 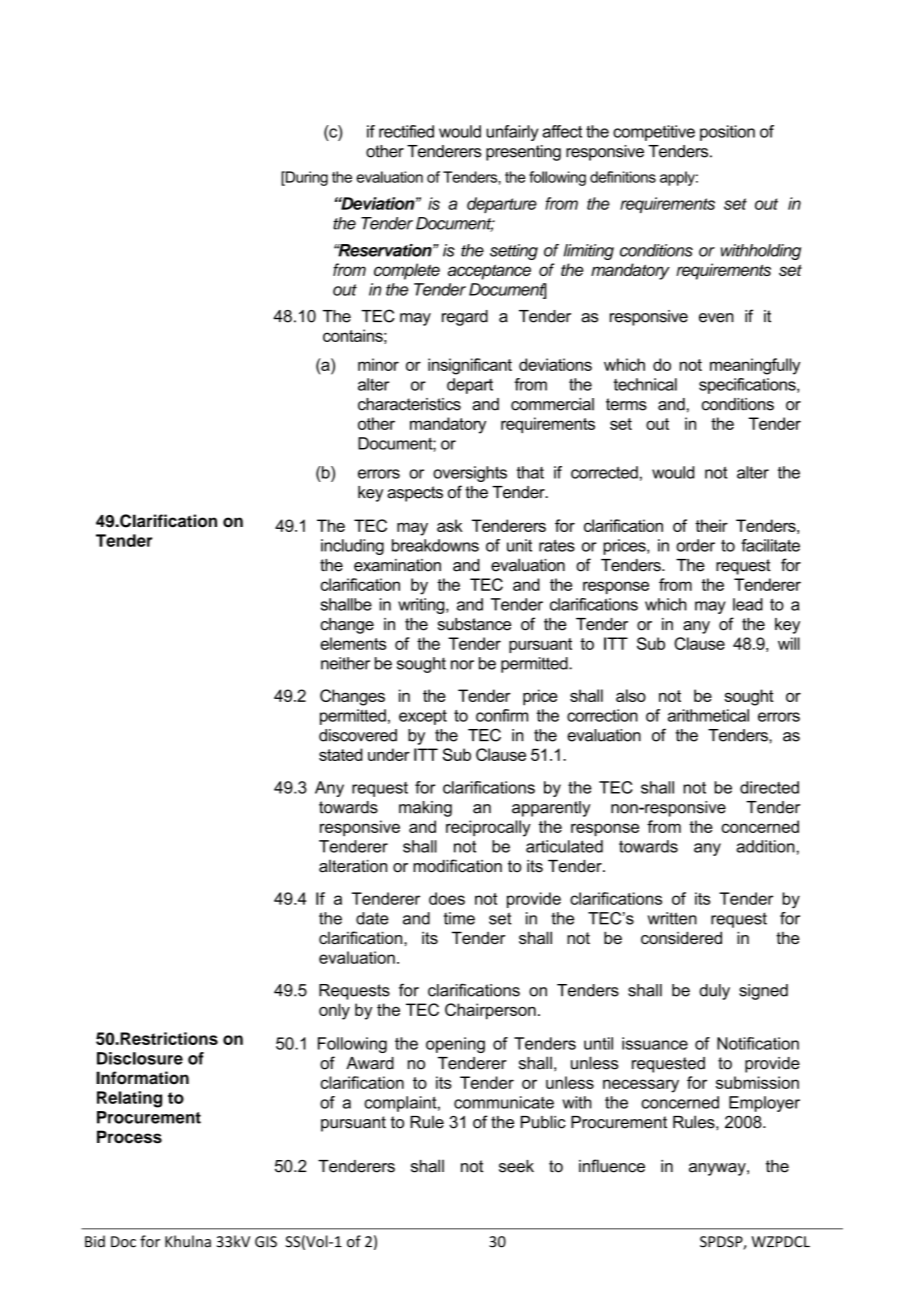 What do you see at coordinates (457, 866) in the page?
I see `modification` at bounding box center [457, 866].
